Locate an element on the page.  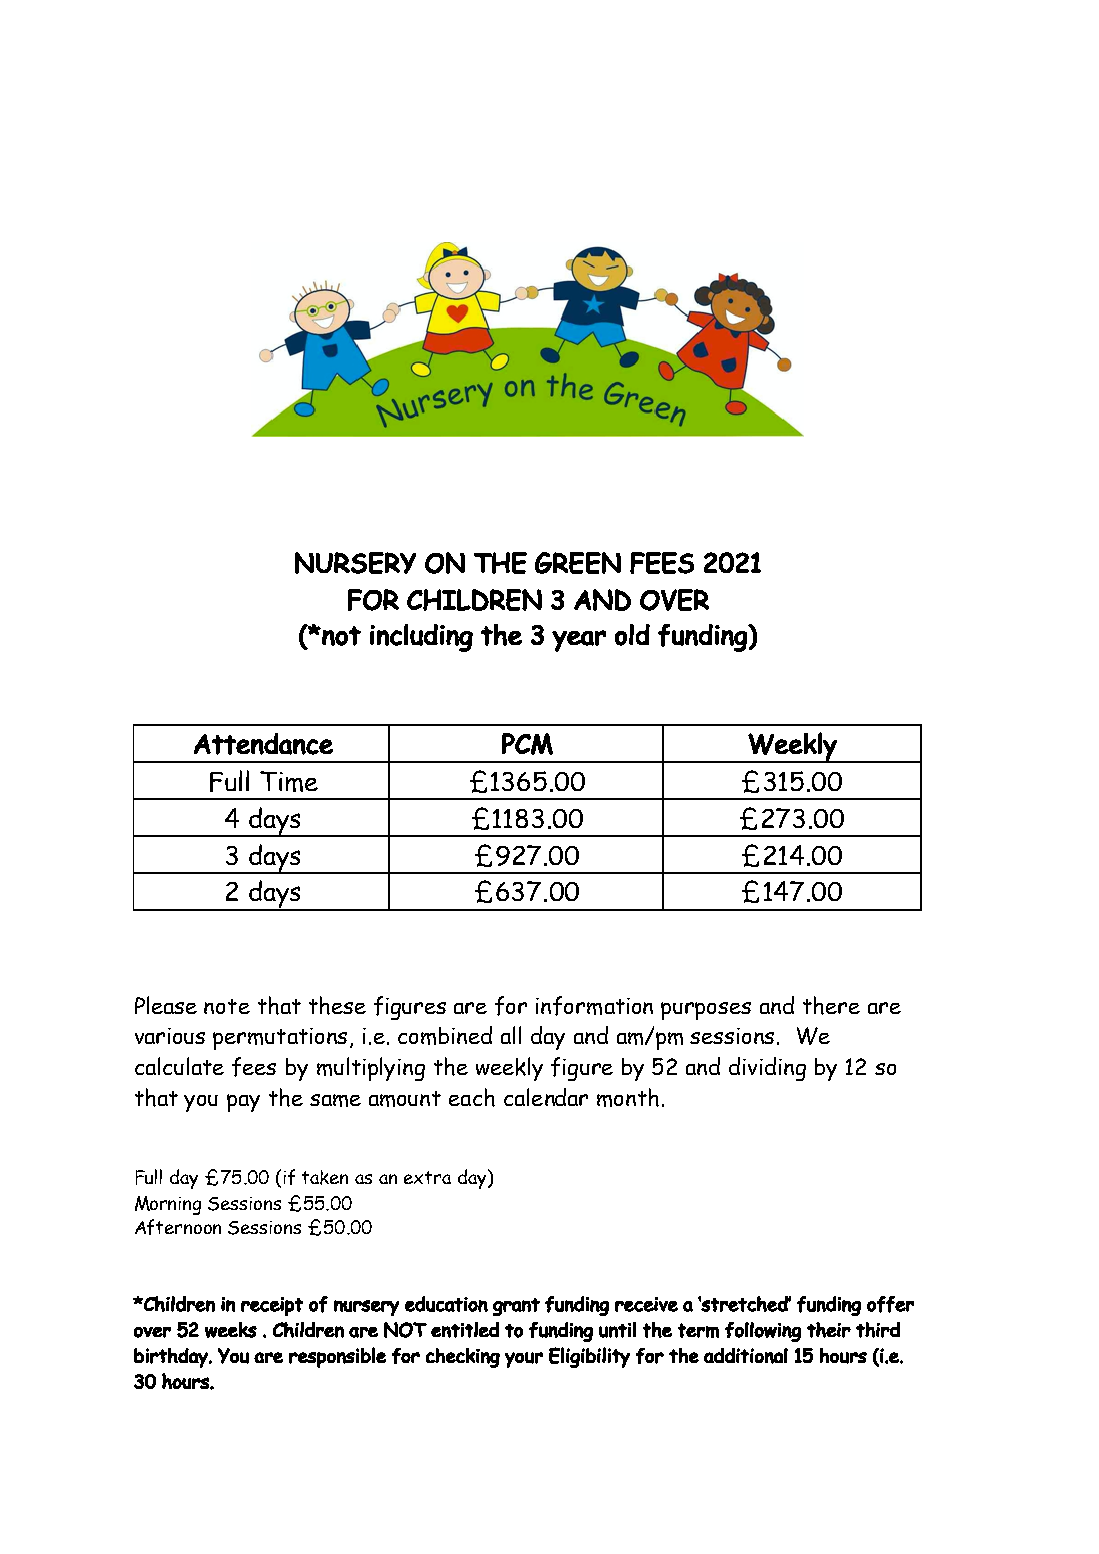
dividing is located at coordinates (767, 1069).
